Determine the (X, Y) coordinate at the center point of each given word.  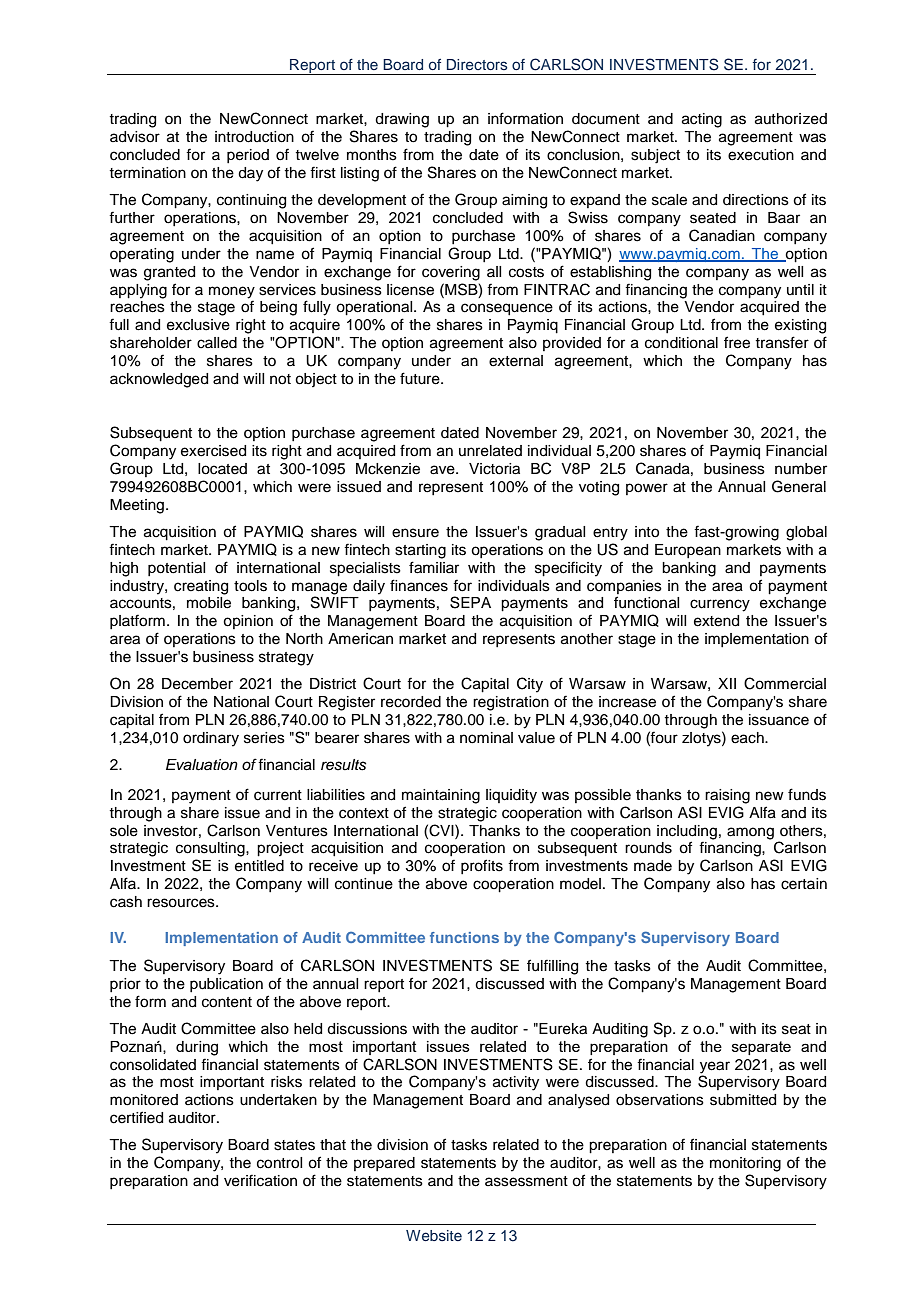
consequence (507, 309)
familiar (434, 567)
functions (464, 937)
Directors (477, 64)
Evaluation (202, 765)
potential (176, 569)
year (715, 1067)
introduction (254, 137)
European (688, 551)
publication (226, 985)
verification (260, 1180)
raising (727, 796)
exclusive (198, 325)
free (737, 342)
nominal (486, 738)
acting (702, 120)
